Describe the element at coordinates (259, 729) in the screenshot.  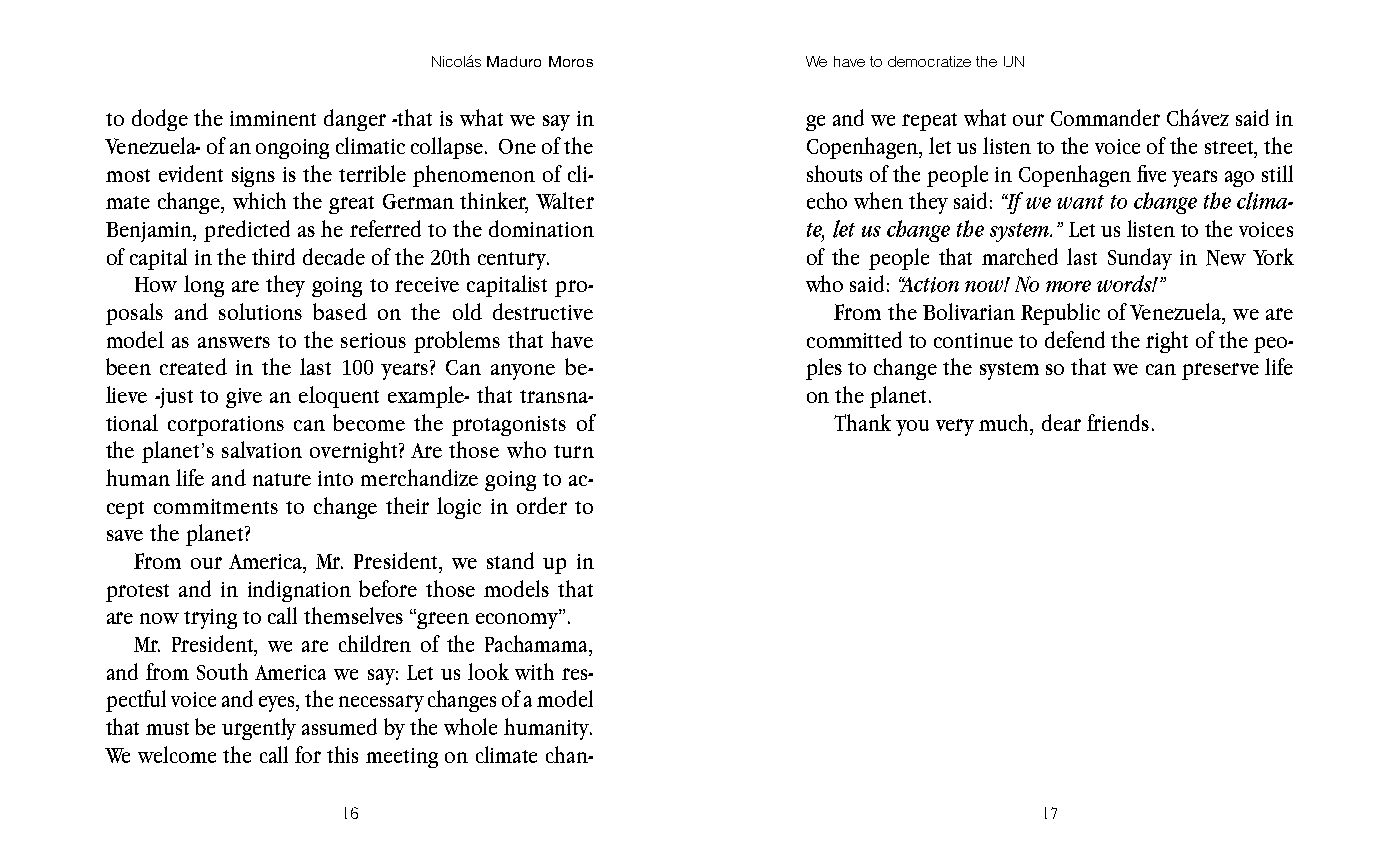
I see `urgently` at that location.
